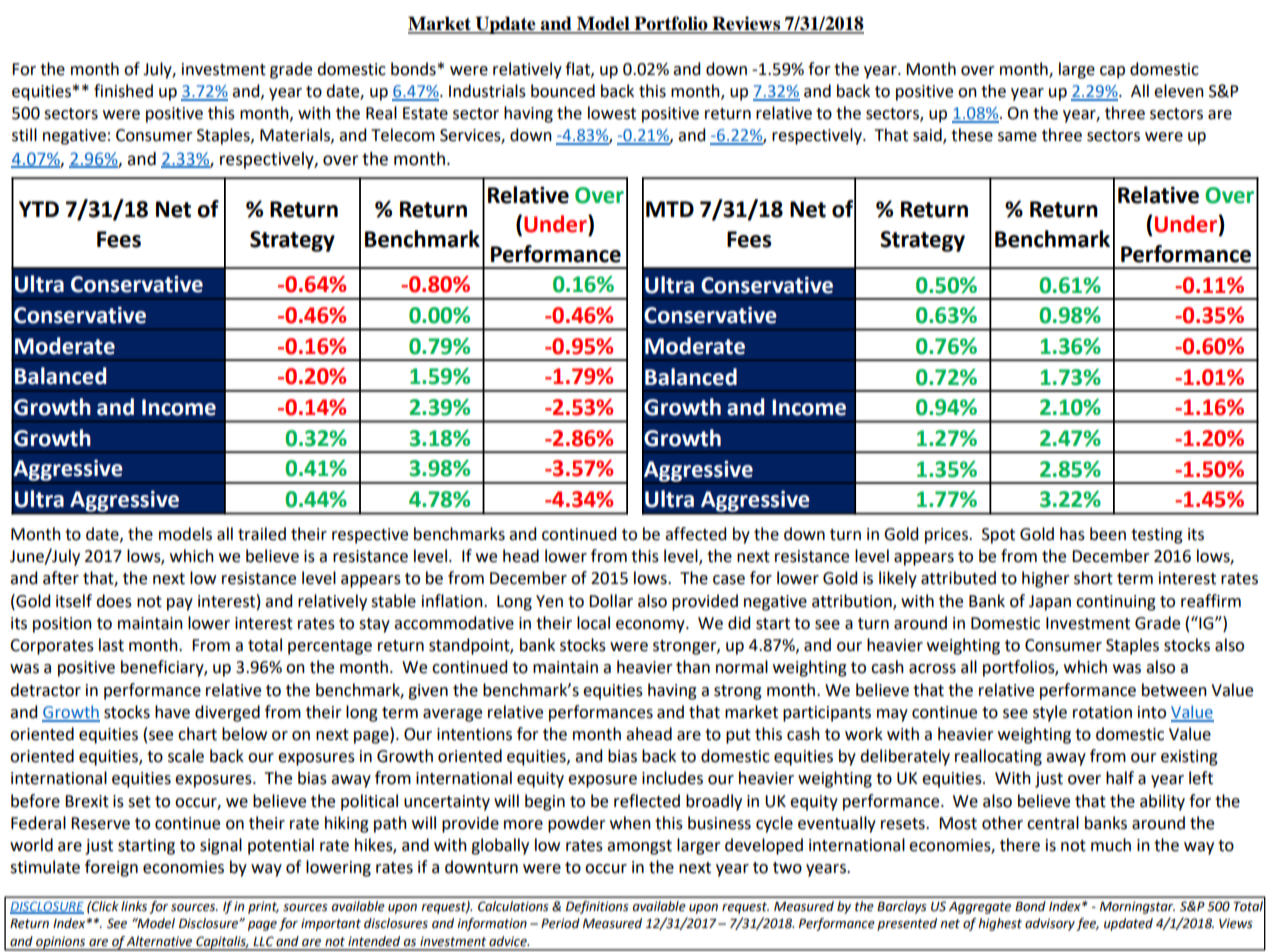  Describe the element at coordinates (738, 736) in the document. I see `put` at that location.
